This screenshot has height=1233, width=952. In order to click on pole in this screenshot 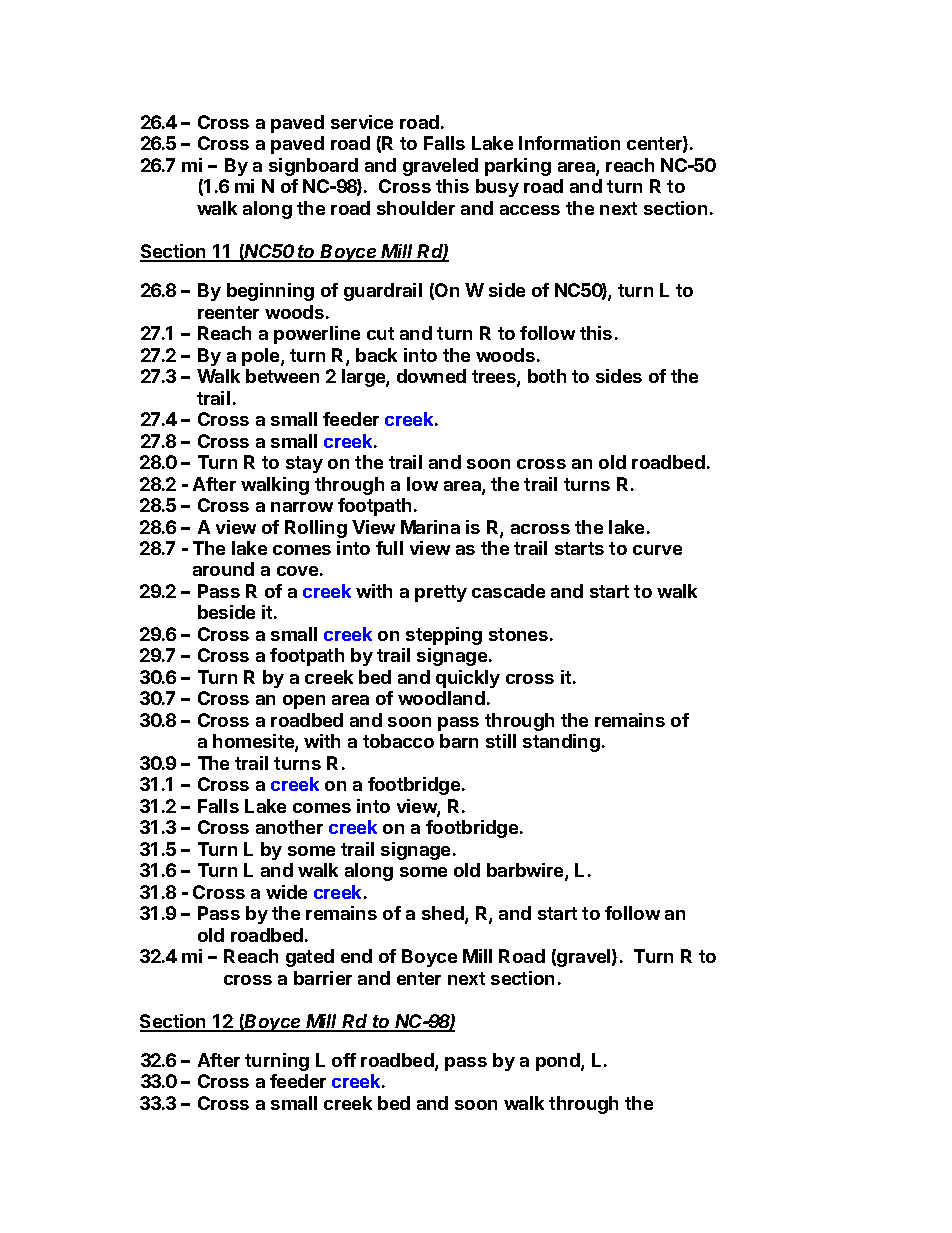, I will do `click(262, 357)`.
